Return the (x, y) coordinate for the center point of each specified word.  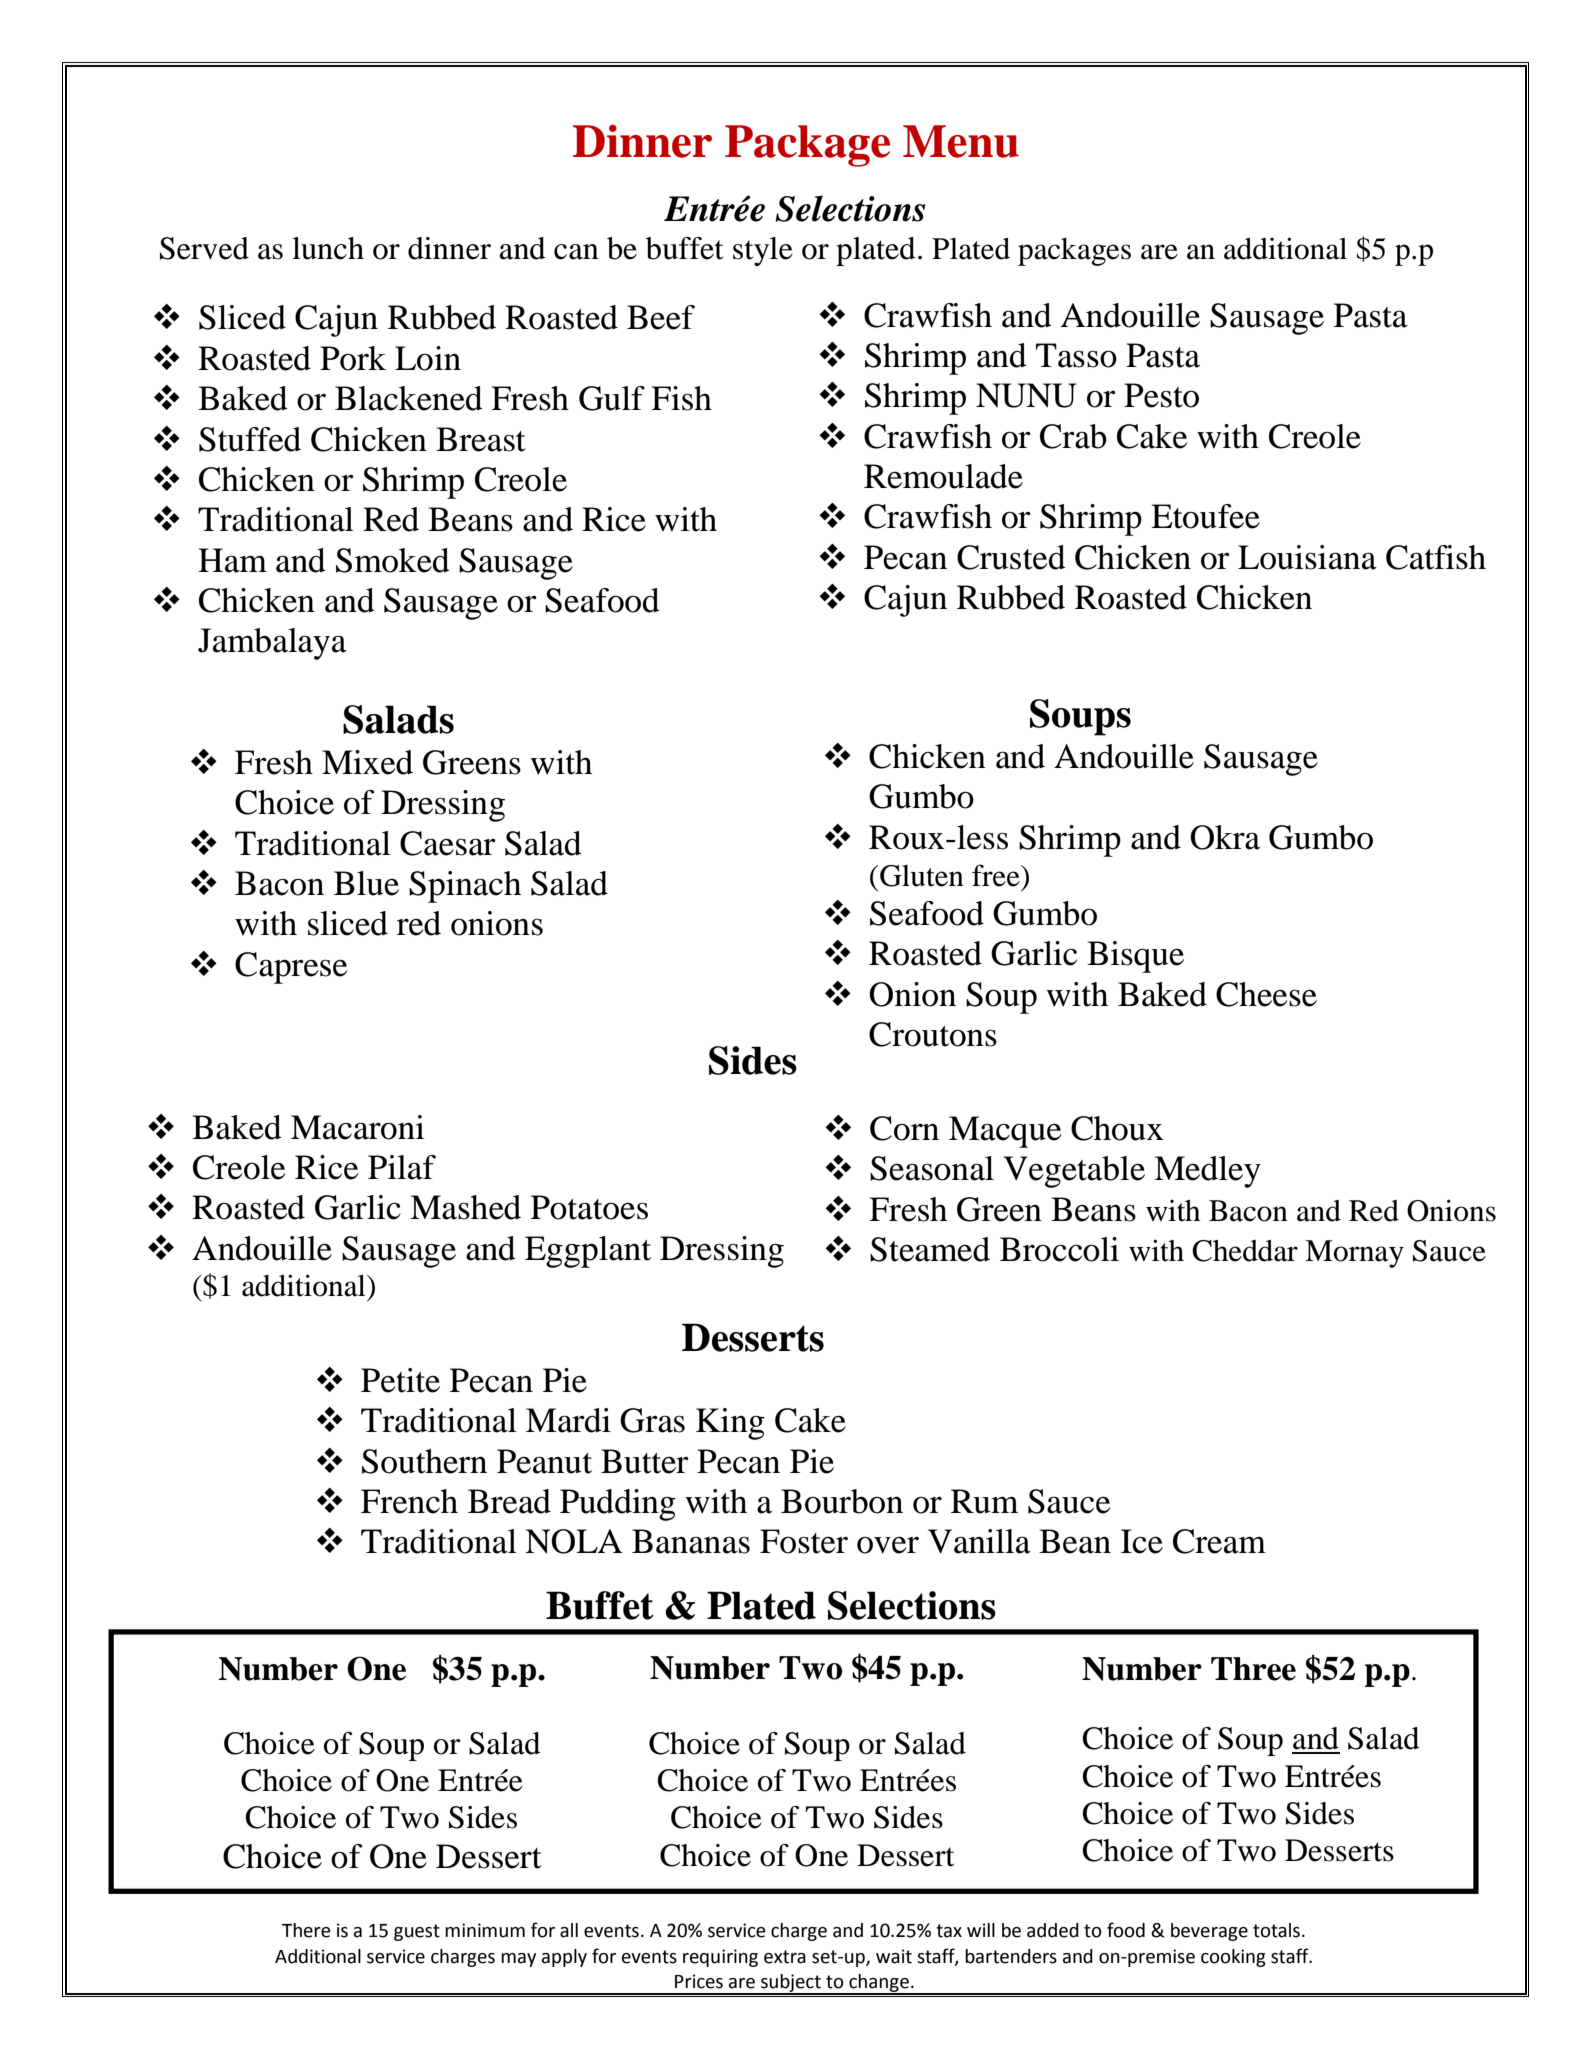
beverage (1209, 1932)
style (763, 251)
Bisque (1135, 957)
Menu (961, 141)
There (306, 1930)
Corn (904, 1128)
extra (785, 1957)
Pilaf (402, 1167)
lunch (328, 248)
